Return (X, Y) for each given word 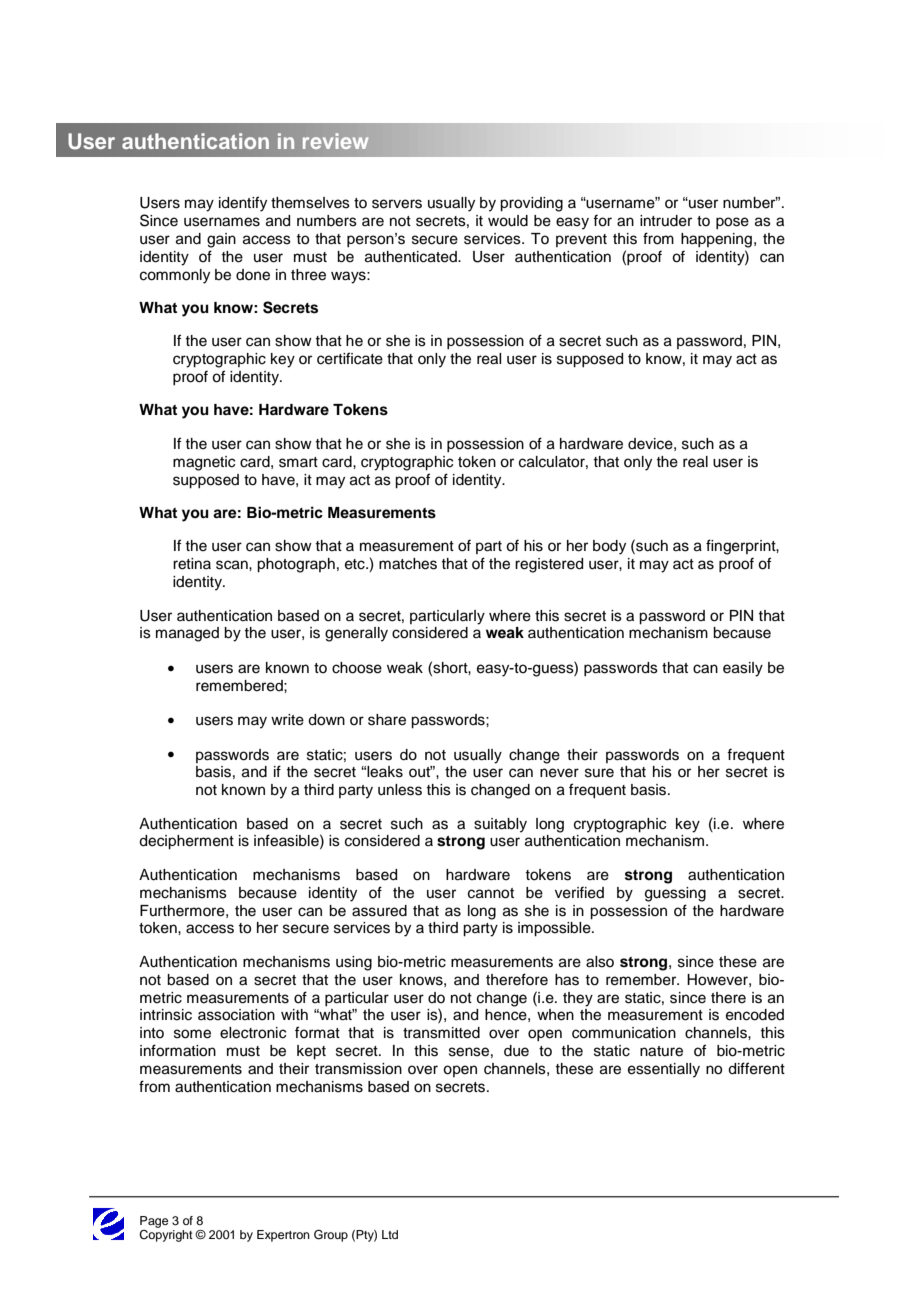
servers (397, 204)
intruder (666, 221)
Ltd (390, 1234)
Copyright (166, 1234)
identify (243, 204)
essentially (664, 1070)
